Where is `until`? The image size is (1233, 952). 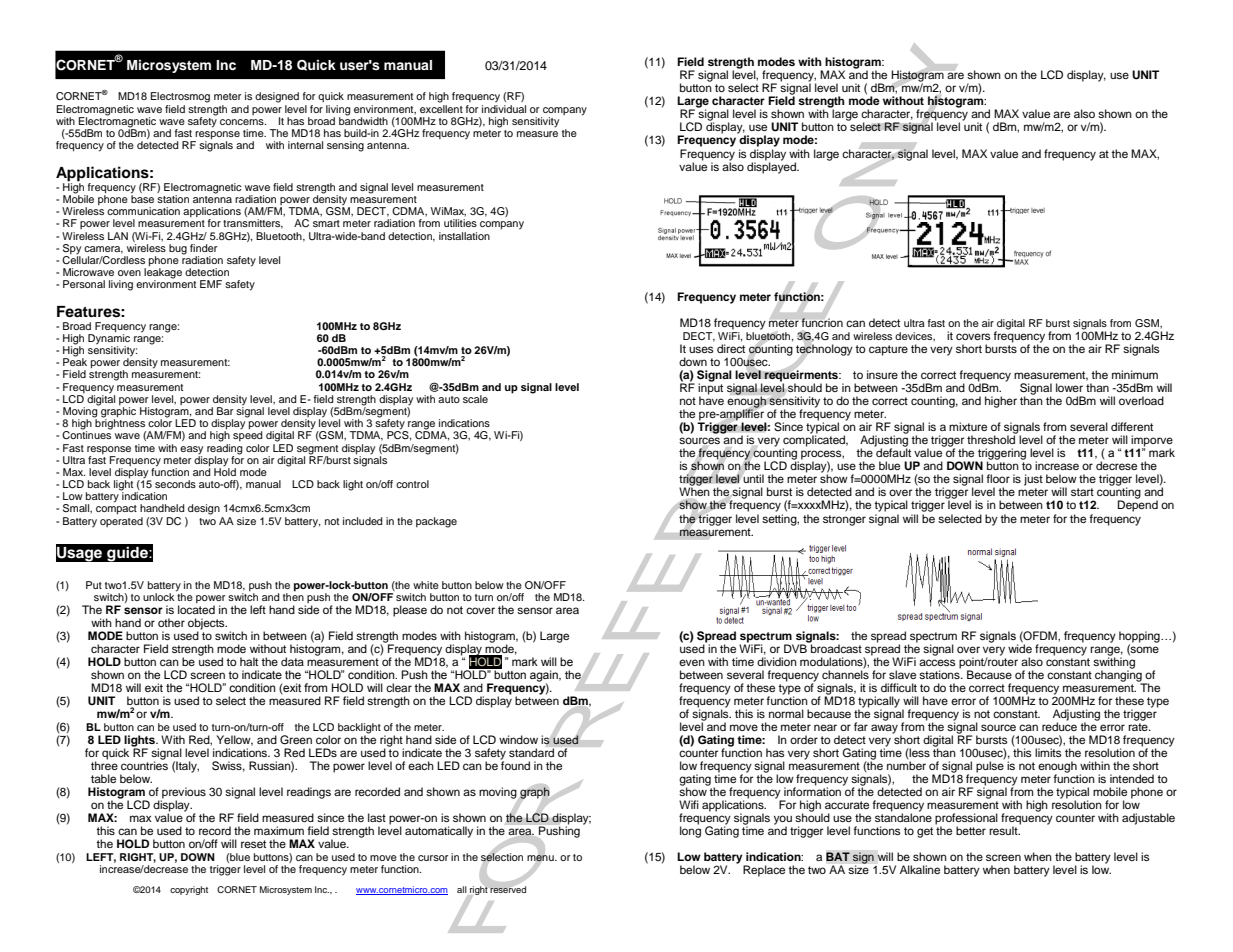
until is located at coordinates (753, 478).
